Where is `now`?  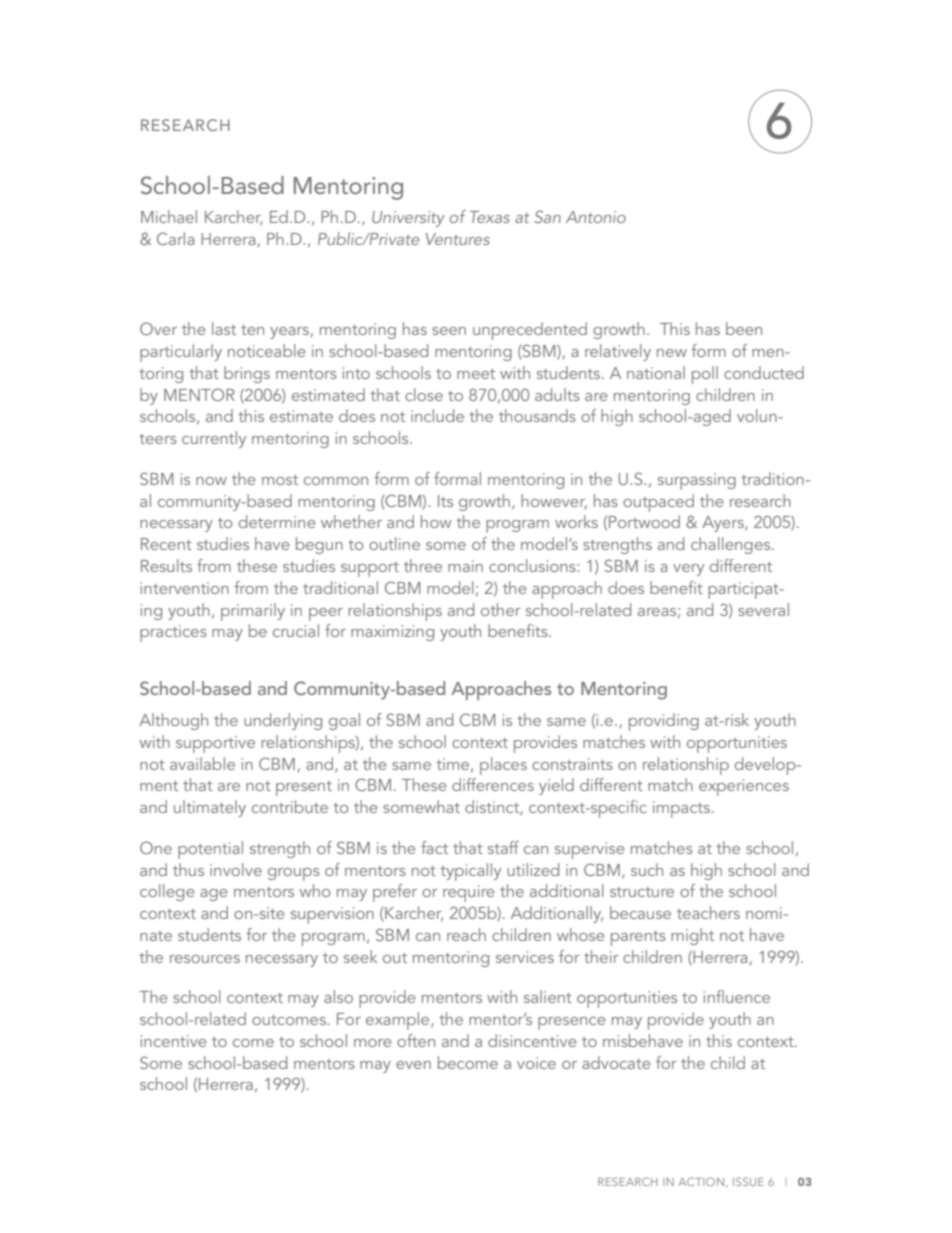
now is located at coordinates (211, 481).
